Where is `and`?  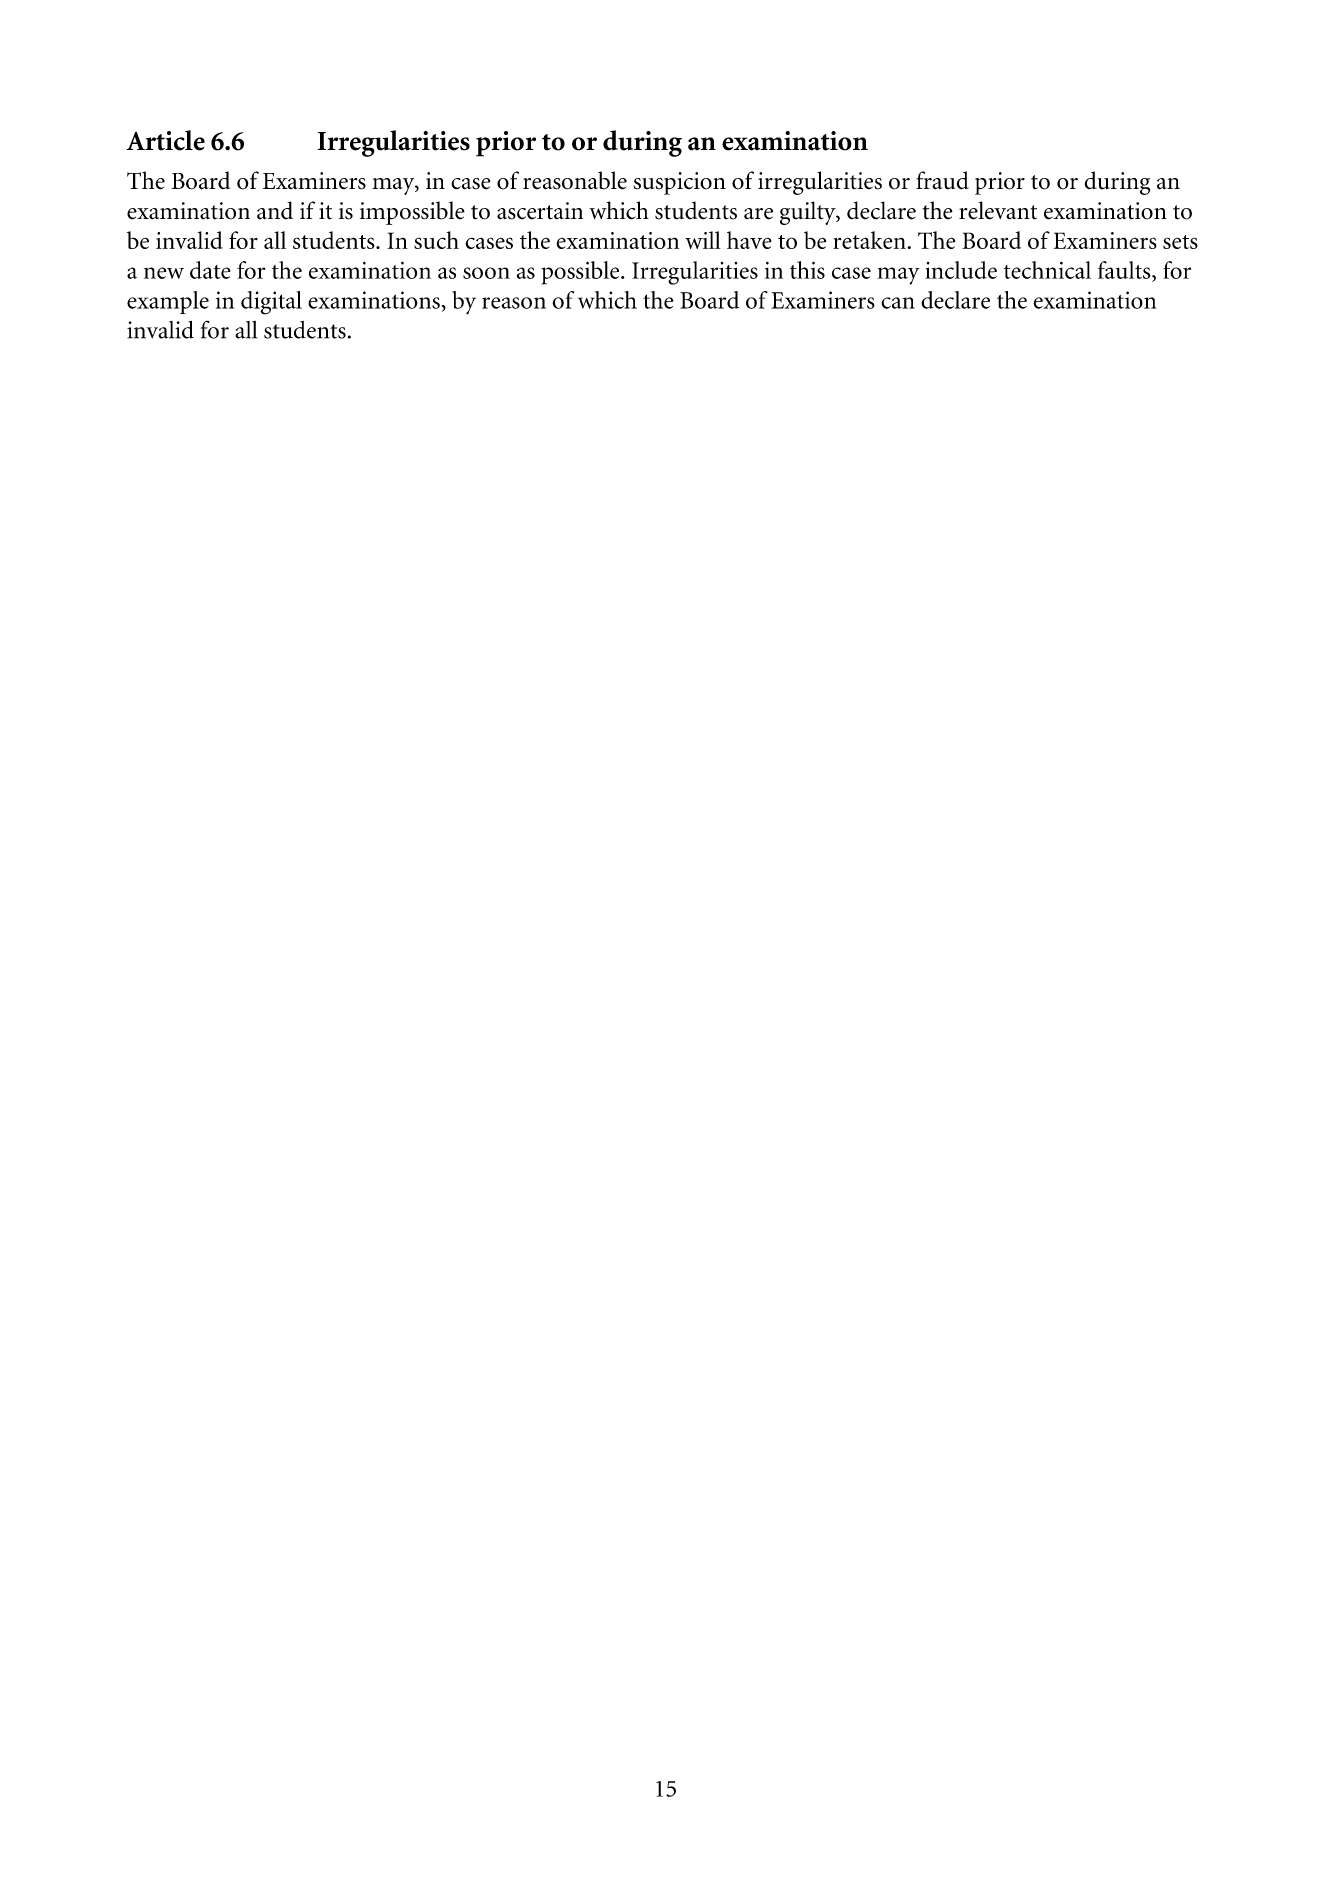
and is located at coordinates (275, 210).
